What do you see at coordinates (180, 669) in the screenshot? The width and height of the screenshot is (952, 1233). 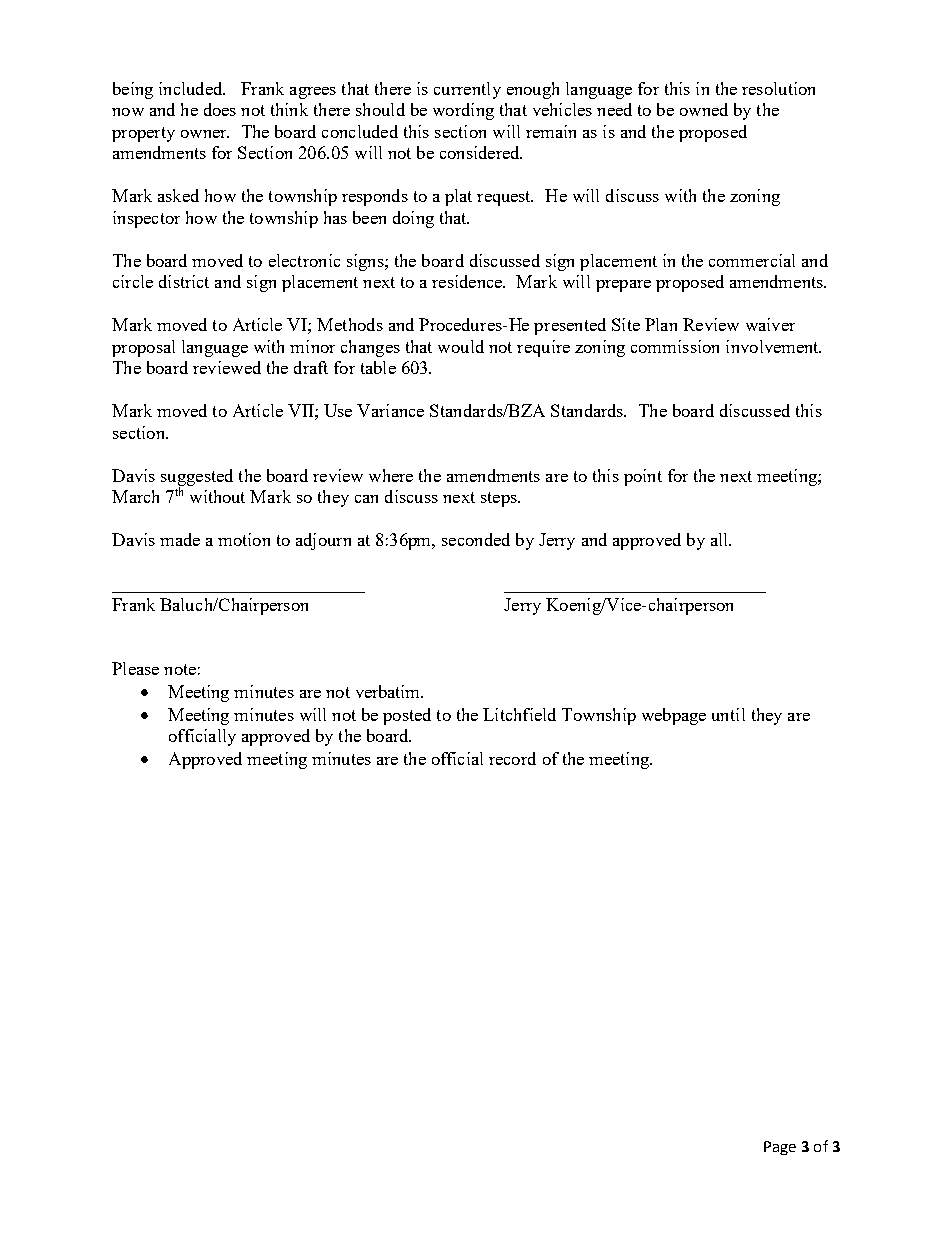 I see `note` at bounding box center [180, 669].
